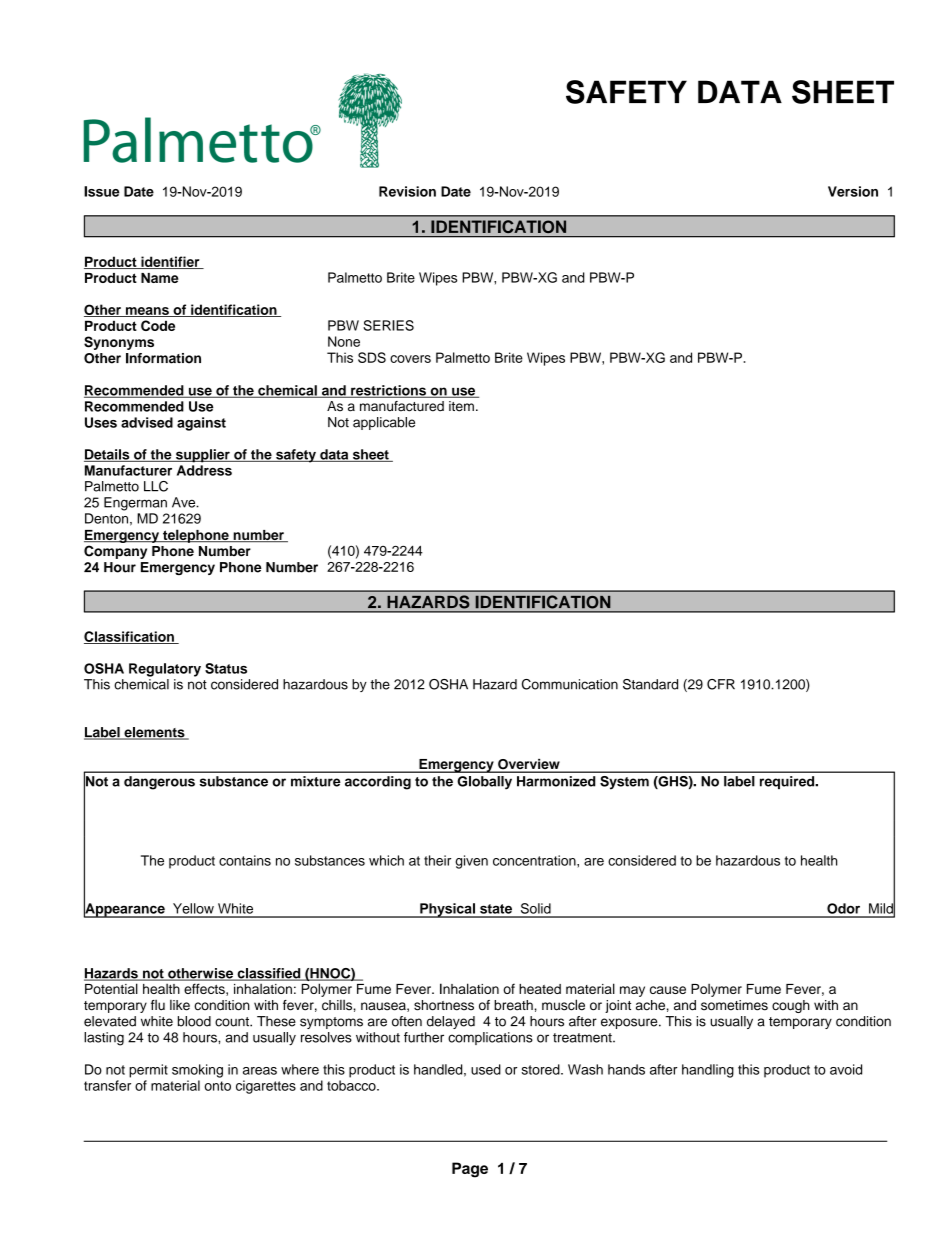  Describe the element at coordinates (407, 191) in the screenshot. I see `Revision` at that location.
